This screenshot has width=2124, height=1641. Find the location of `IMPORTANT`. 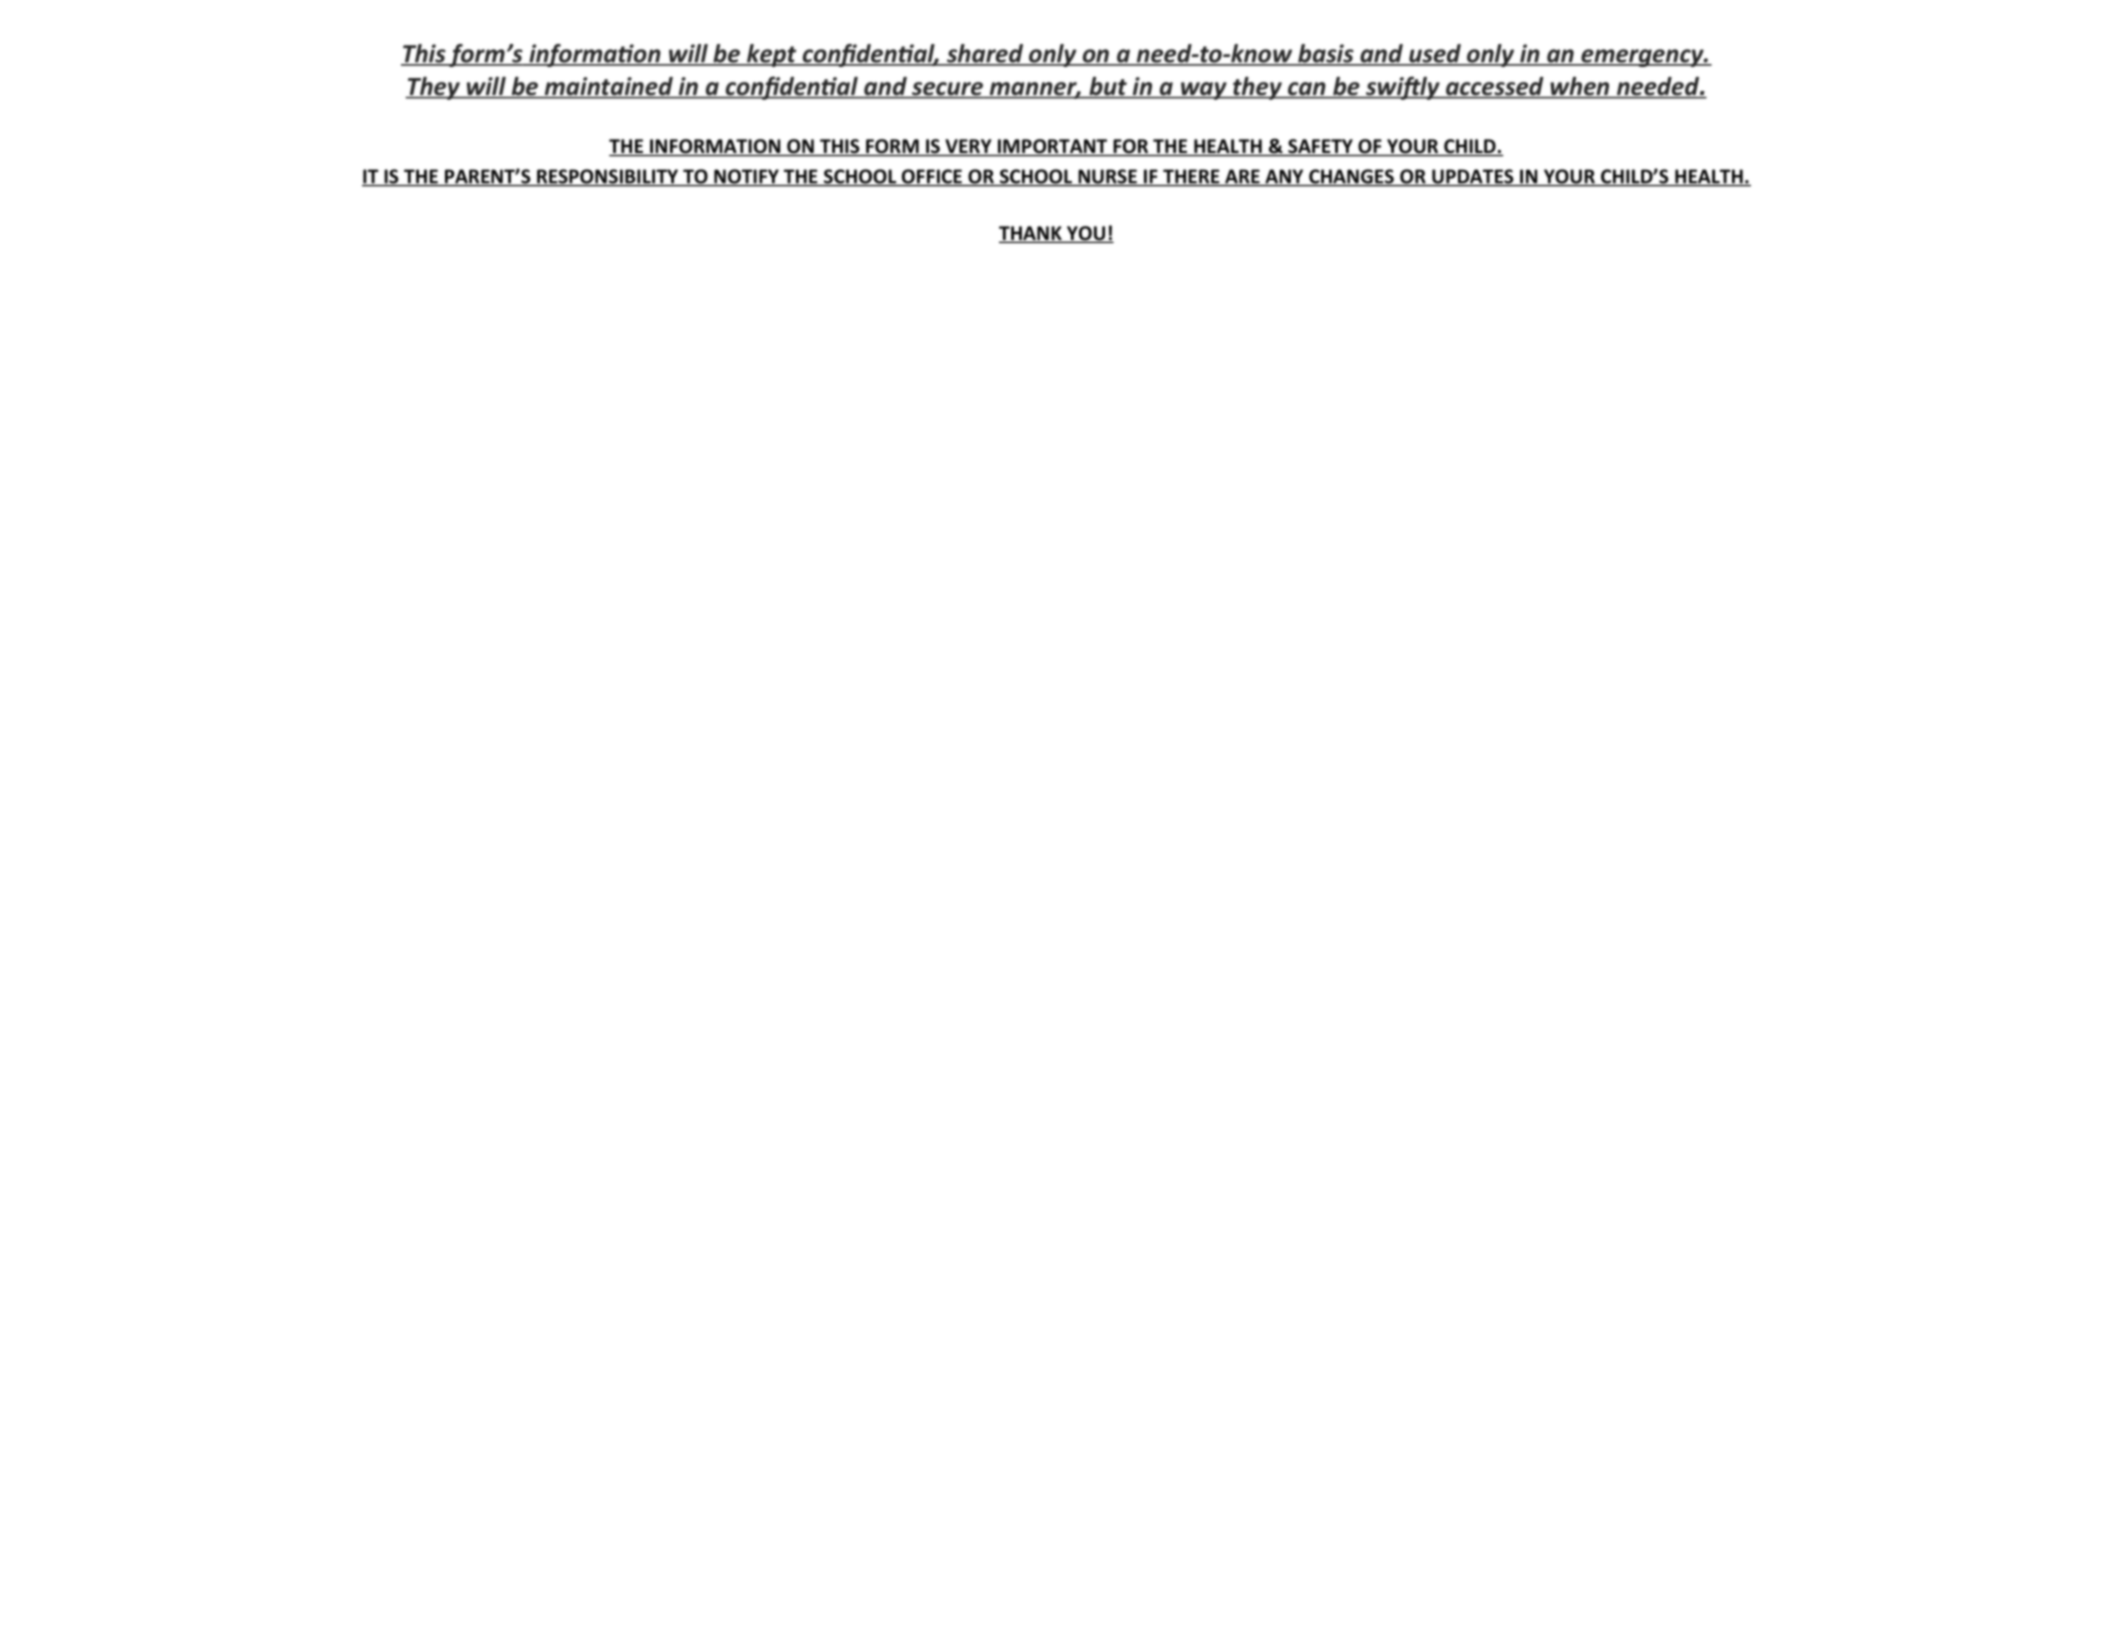

IMPORTANT is located at coordinates (1052, 147).
